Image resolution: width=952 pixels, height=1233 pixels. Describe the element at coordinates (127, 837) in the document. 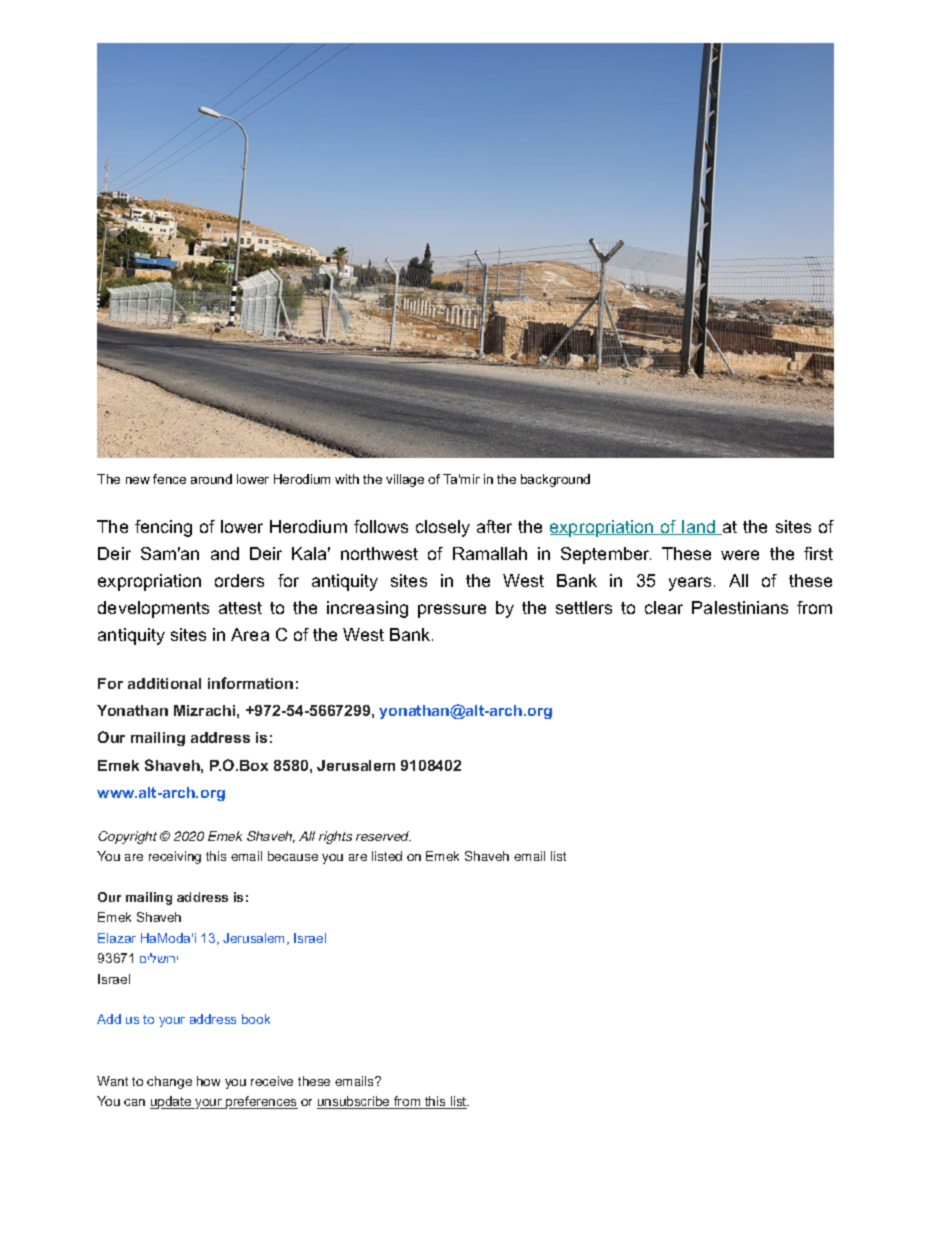

I see `Copyright` at that location.
